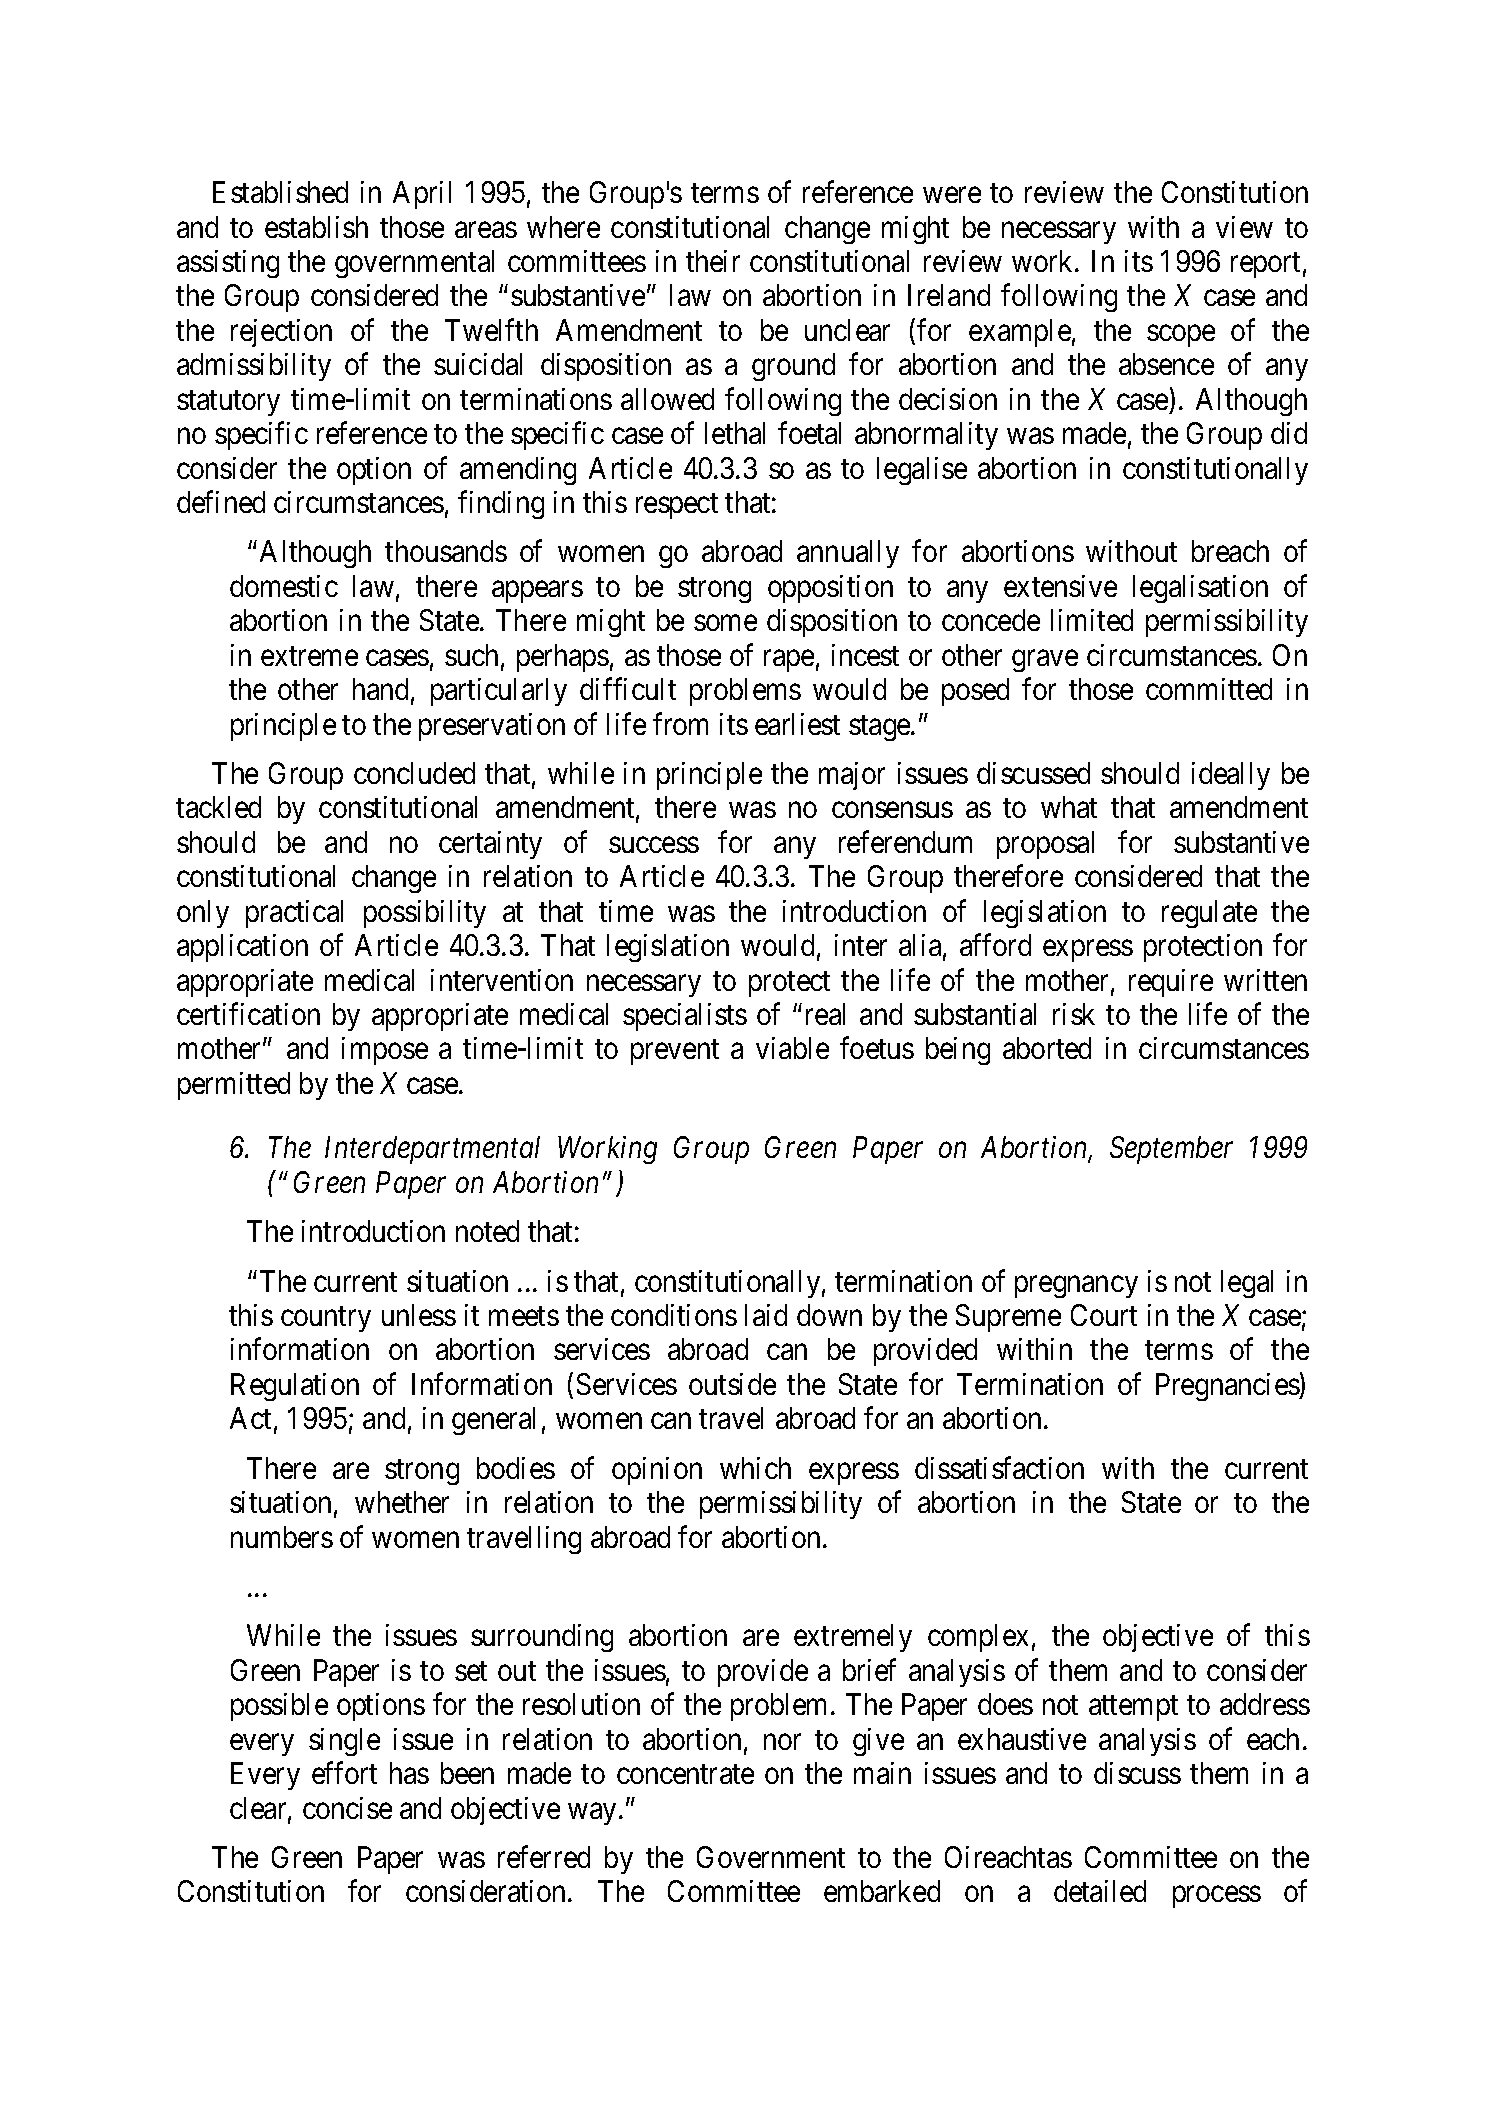 The width and height of the screenshot is (1485, 2101). Describe the element at coordinates (1265, 265) in the screenshot. I see `report` at that location.
